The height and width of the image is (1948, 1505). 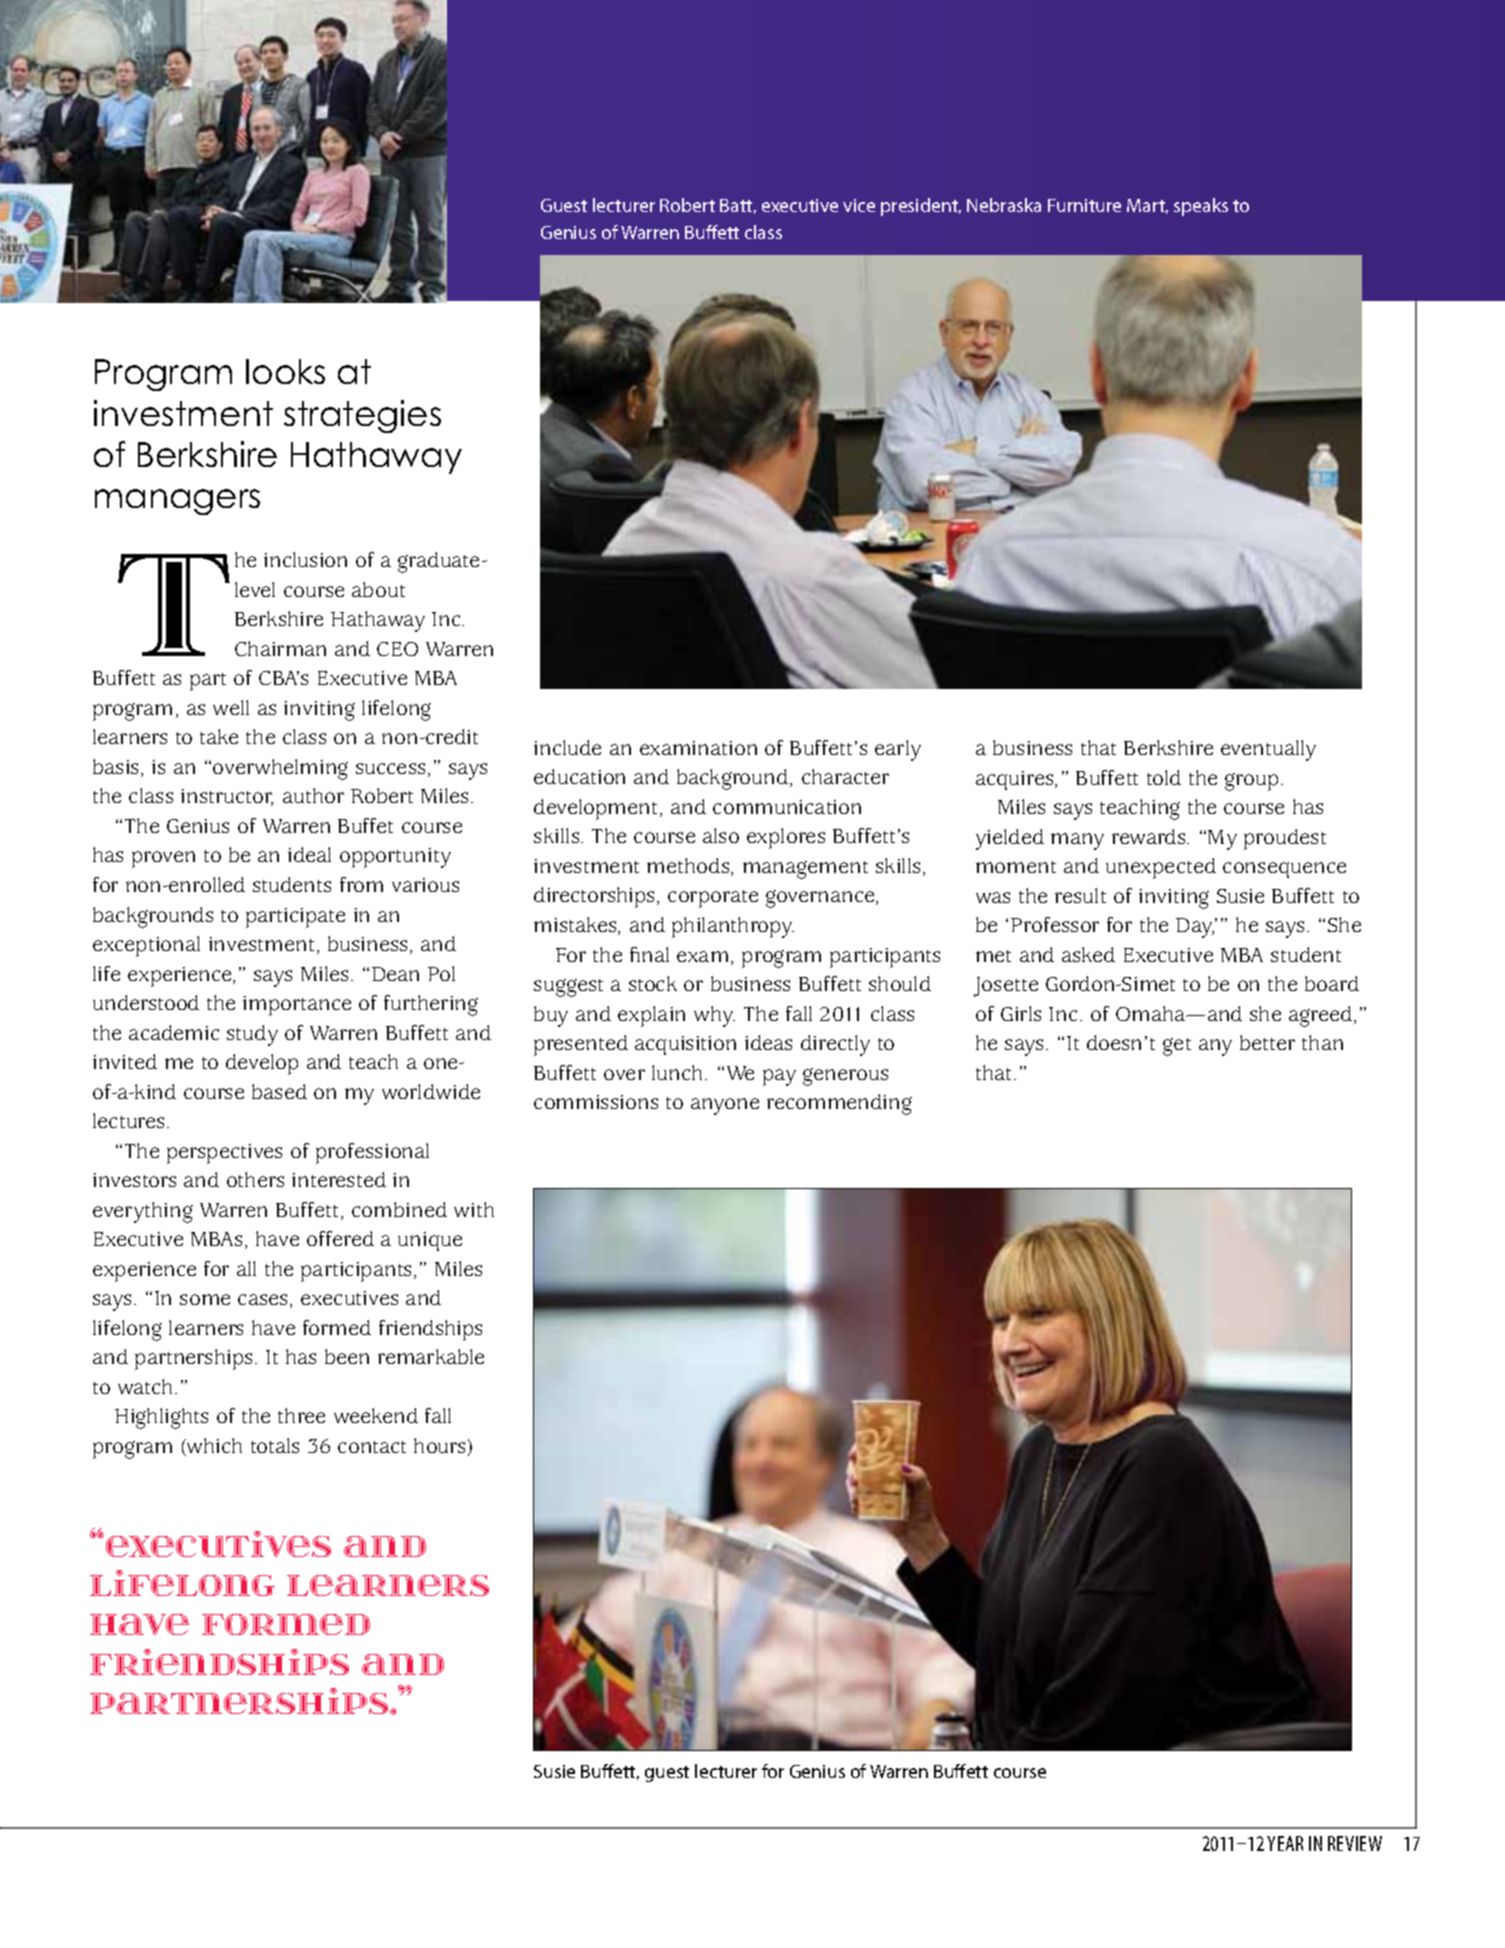 I want to click on totals, so click(x=275, y=1445).
